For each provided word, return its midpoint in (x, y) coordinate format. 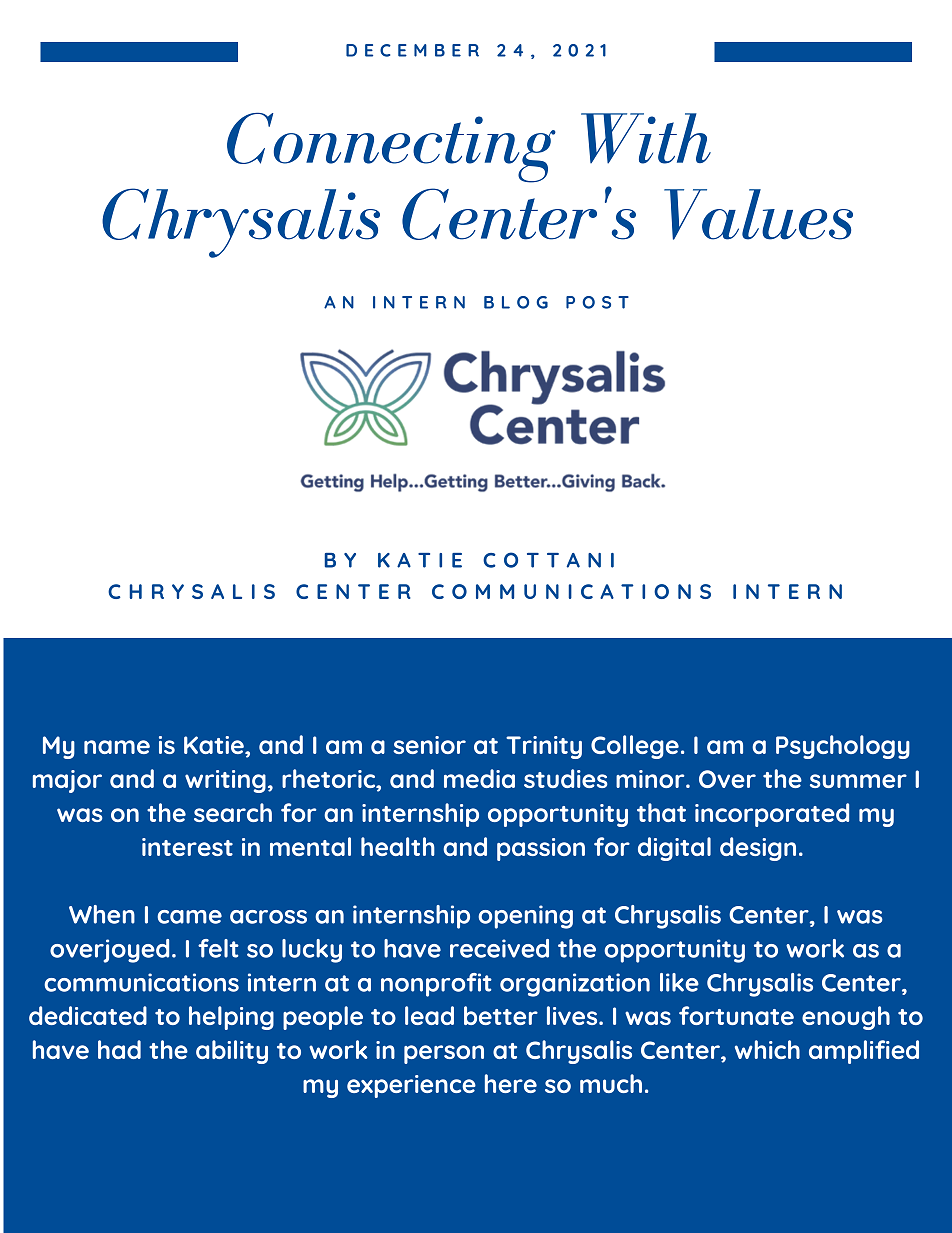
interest (187, 847)
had (119, 1049)
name (117, 747)
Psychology (843, 747)
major (67, 781)
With (646, 138)
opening (525, 917)
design (758, 849)
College (635, 747)
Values (758, 214)
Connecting (391, 147)
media (479, 778)
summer (858, 781)
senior (429, 745)
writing (225, 781)
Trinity (544, 747)
